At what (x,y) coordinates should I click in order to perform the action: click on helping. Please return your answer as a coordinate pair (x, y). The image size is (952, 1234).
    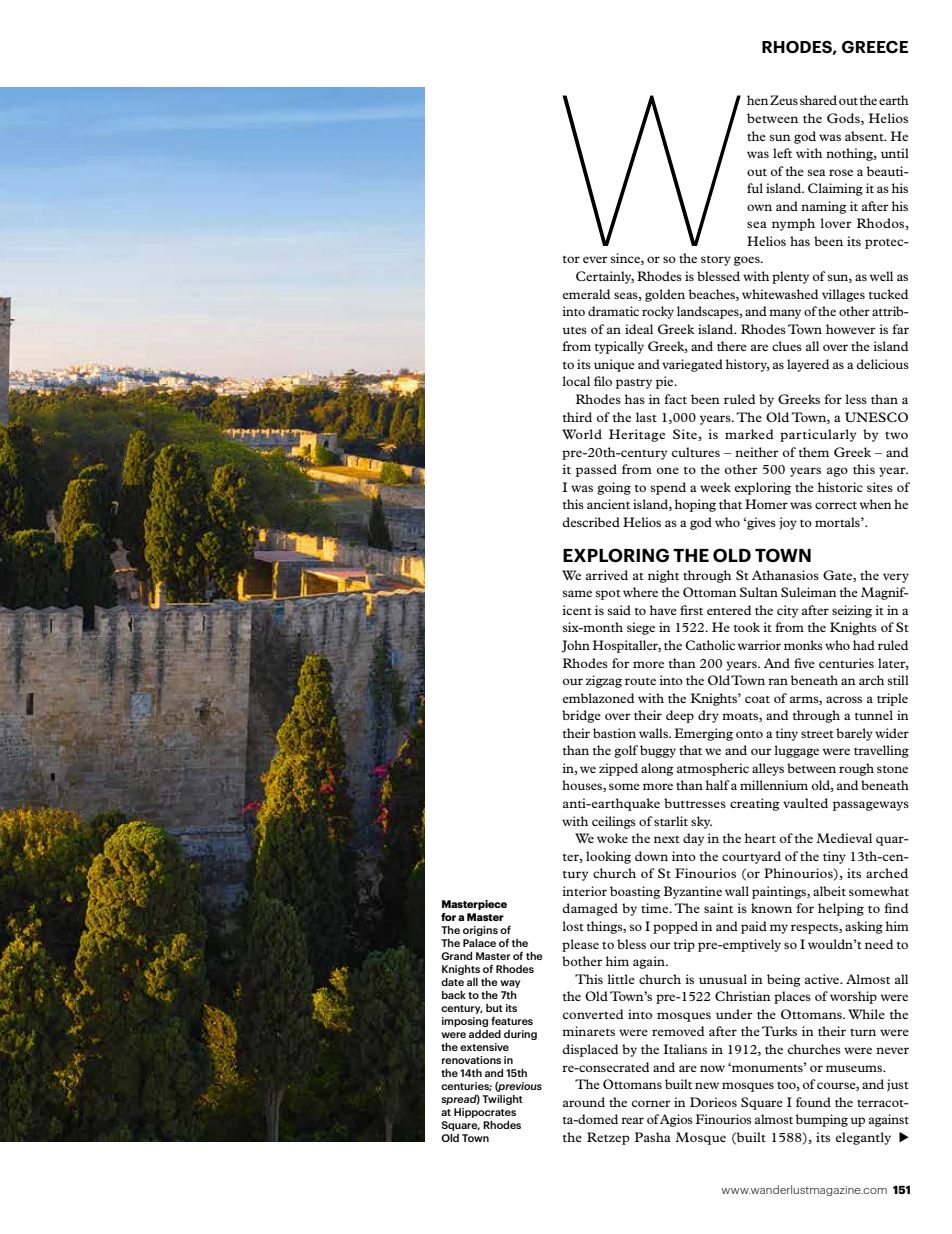
    Looking at the image, I should click on (841, 909).
